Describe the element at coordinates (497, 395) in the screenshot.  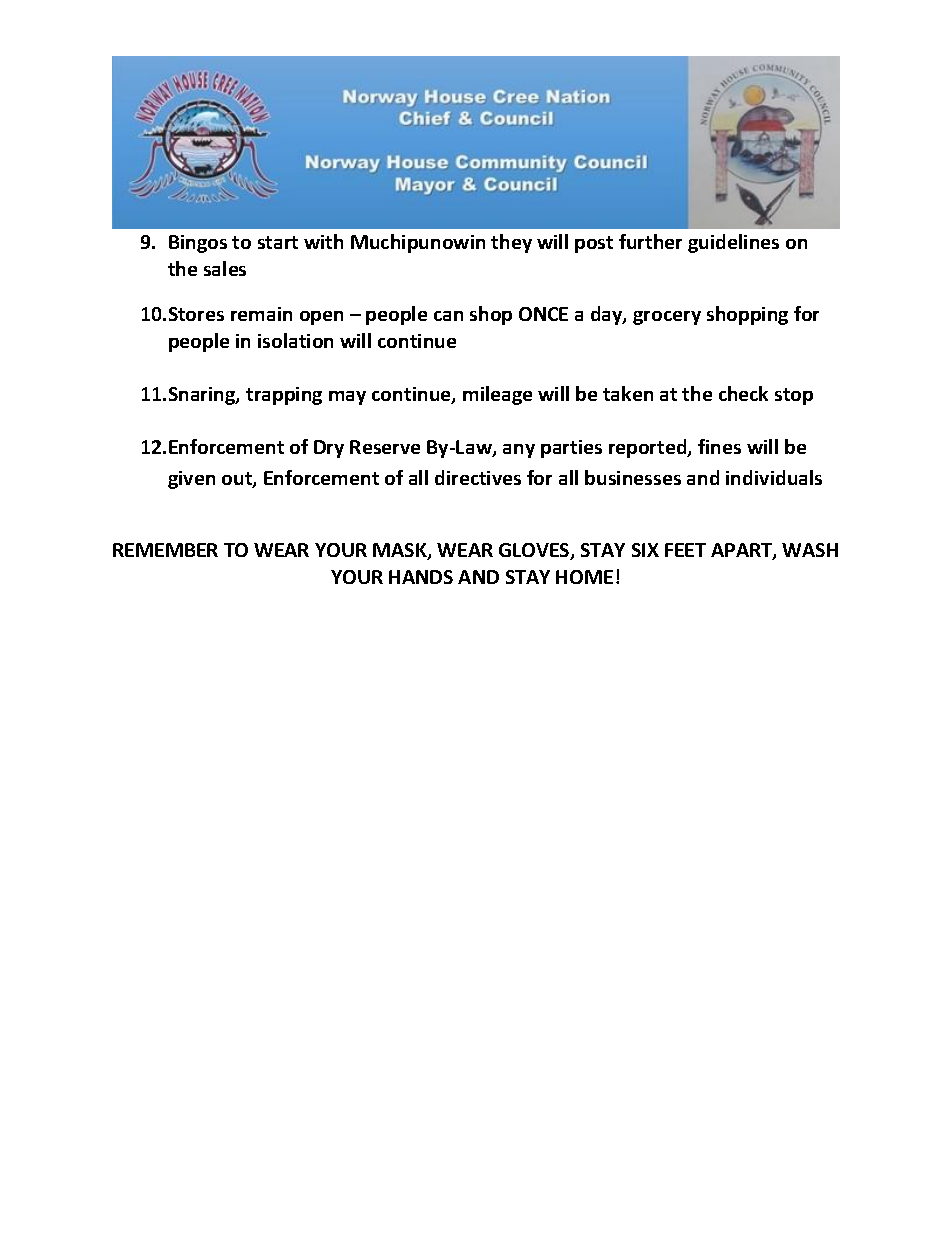
I see `mileage` at that location.
